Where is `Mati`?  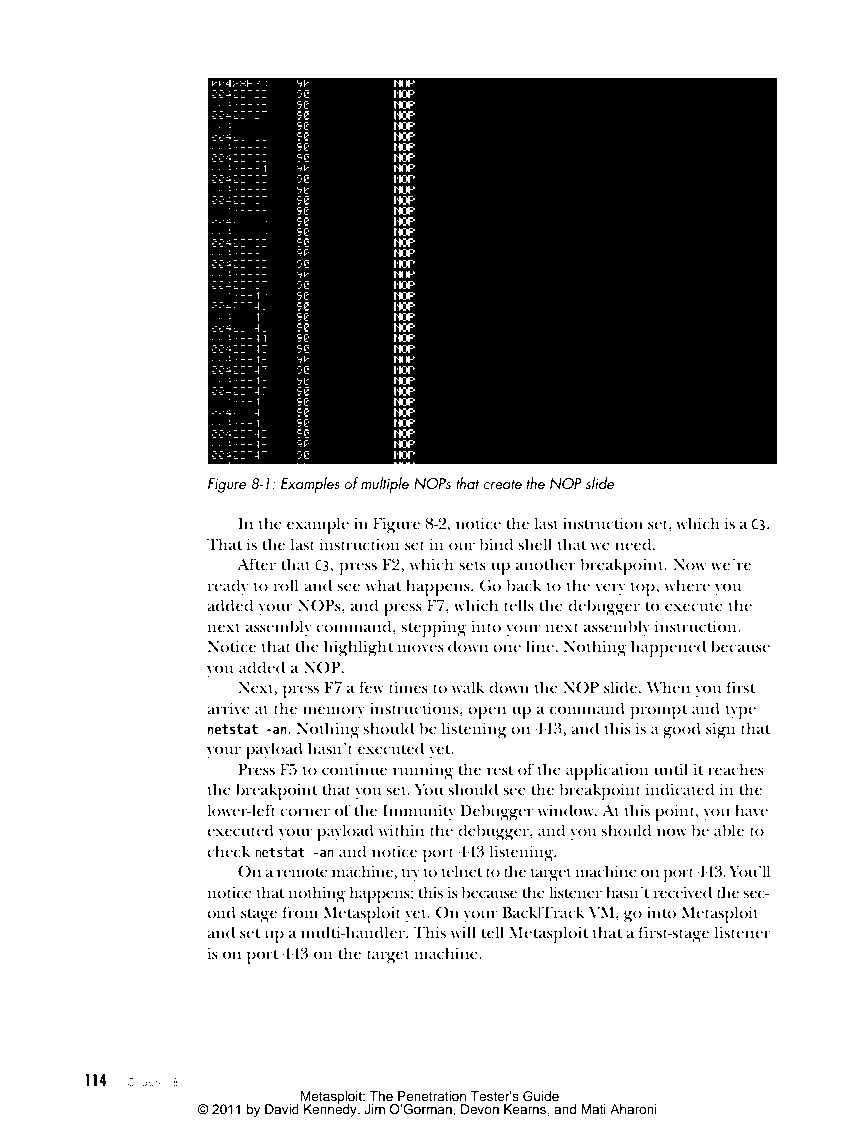 Mati is located at coordinates (593, 1109).
